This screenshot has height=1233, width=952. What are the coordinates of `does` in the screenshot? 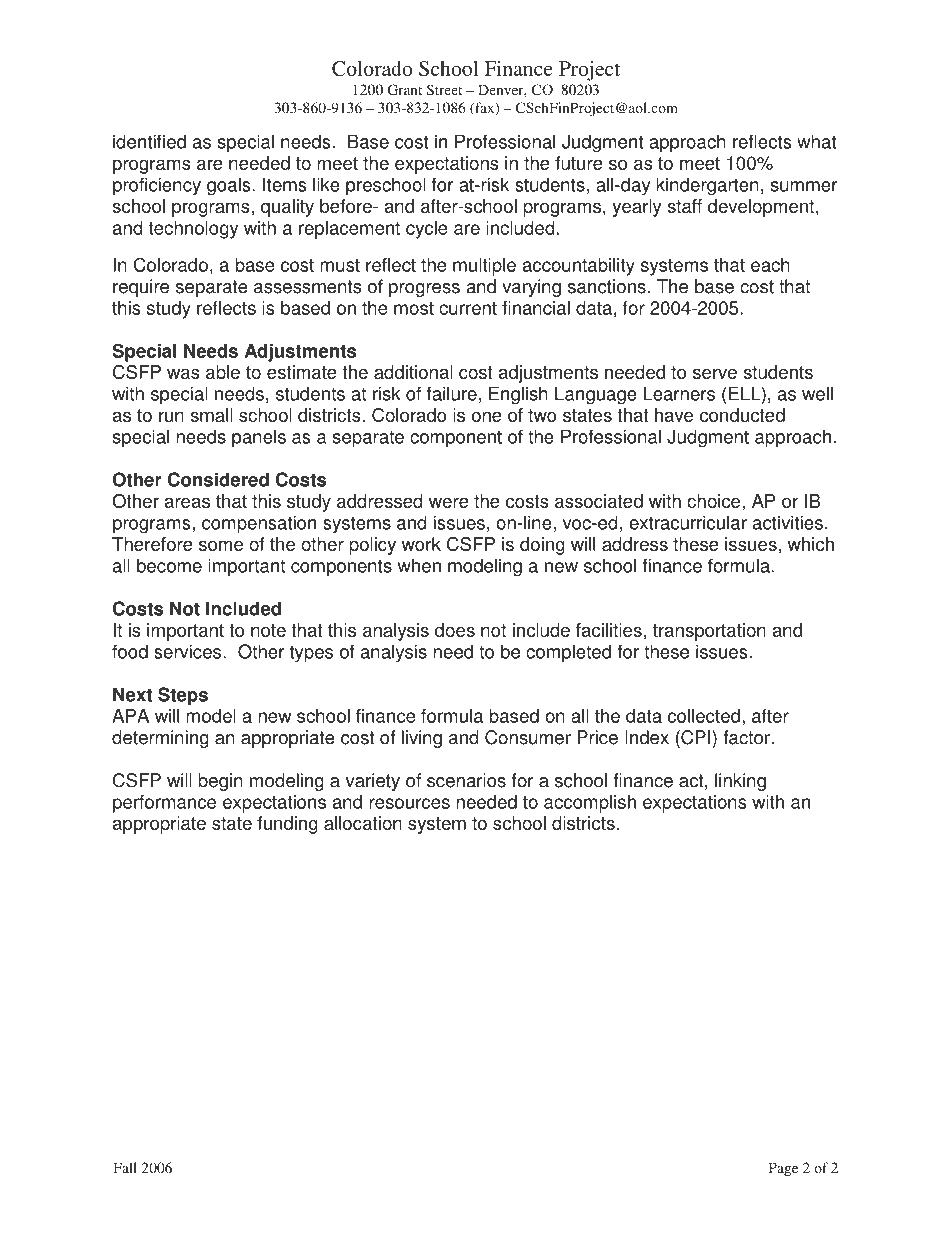 It's located at (455, 630).
